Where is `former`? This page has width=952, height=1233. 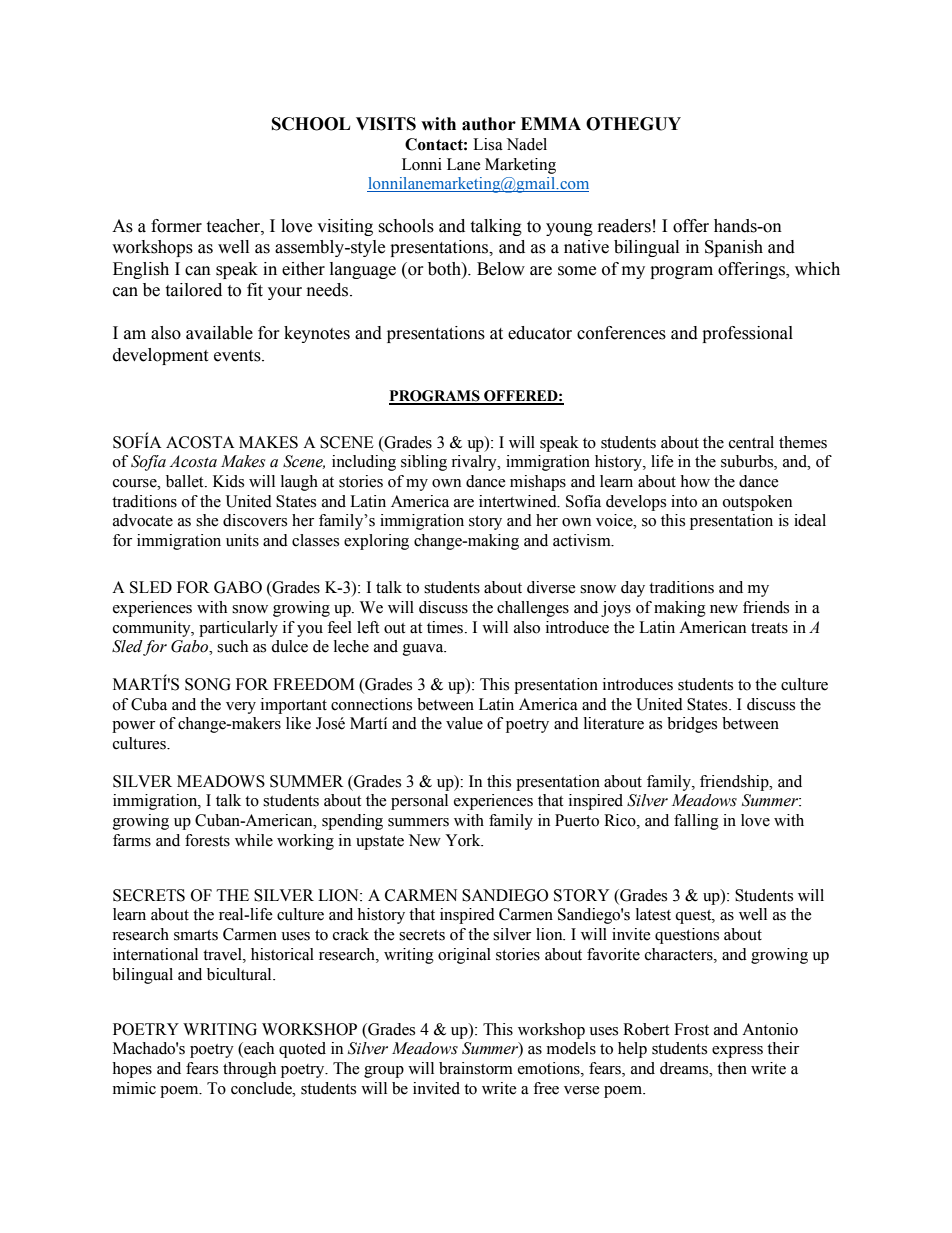
former is located at coordinates (176, 226).
